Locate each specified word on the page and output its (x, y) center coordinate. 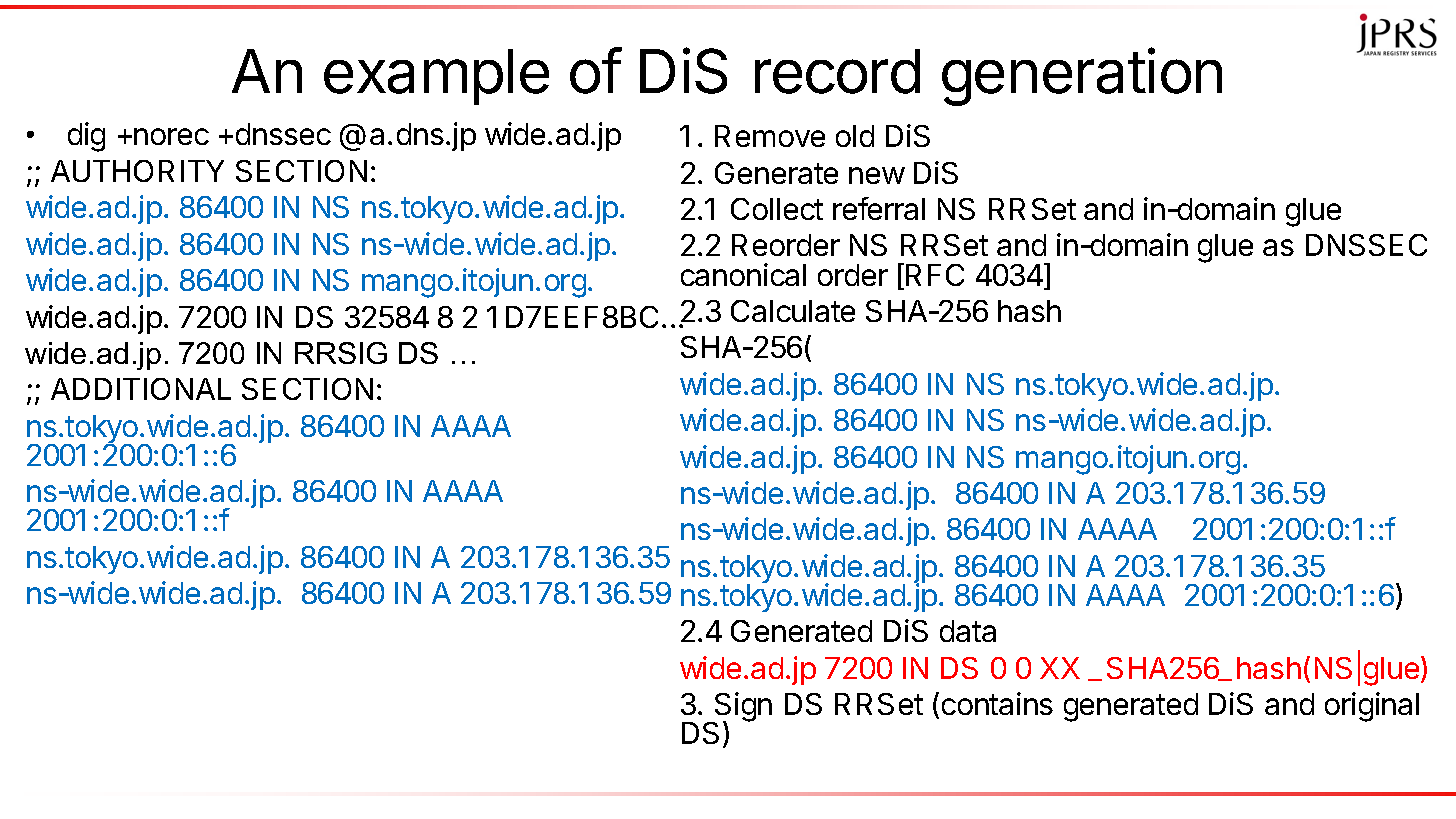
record (837, 71)
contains (997, 703)
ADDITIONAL (141, 389)
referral (879, 208)
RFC (935, 275)
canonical (743, 274)
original (1372, 707)
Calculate (793, 311)
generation (1082, 77)
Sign (742, 708)
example (436, 77)
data (968, 631)
